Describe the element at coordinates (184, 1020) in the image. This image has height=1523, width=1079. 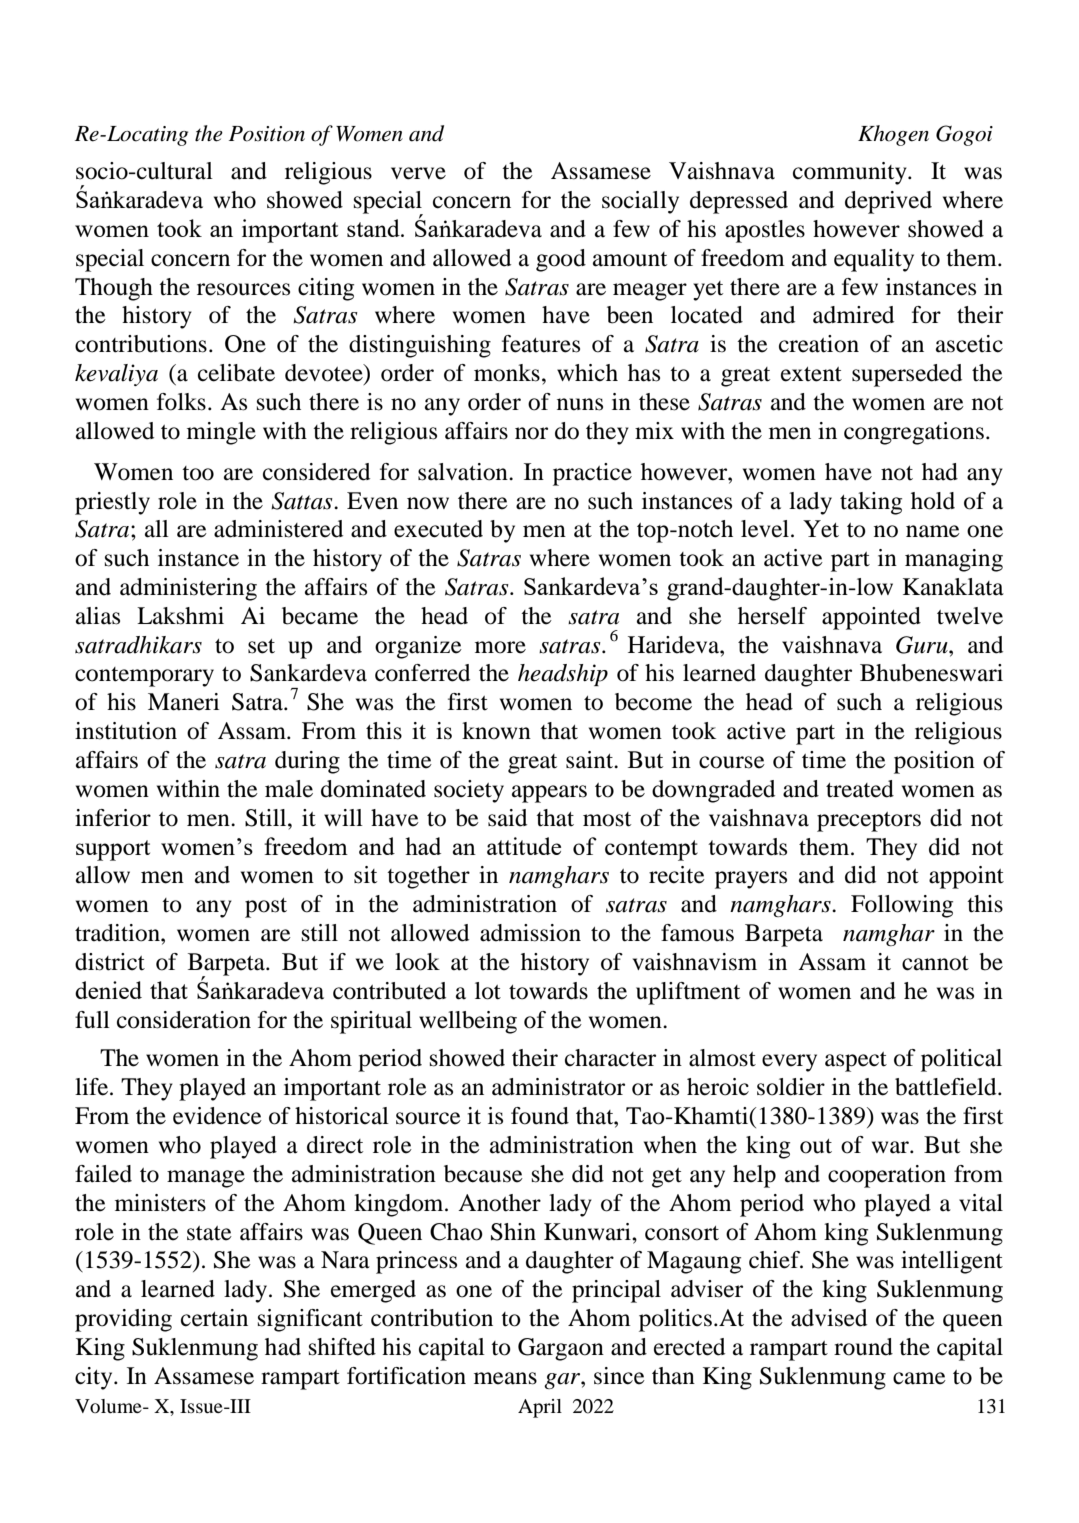
I see `consideration` at that location.
